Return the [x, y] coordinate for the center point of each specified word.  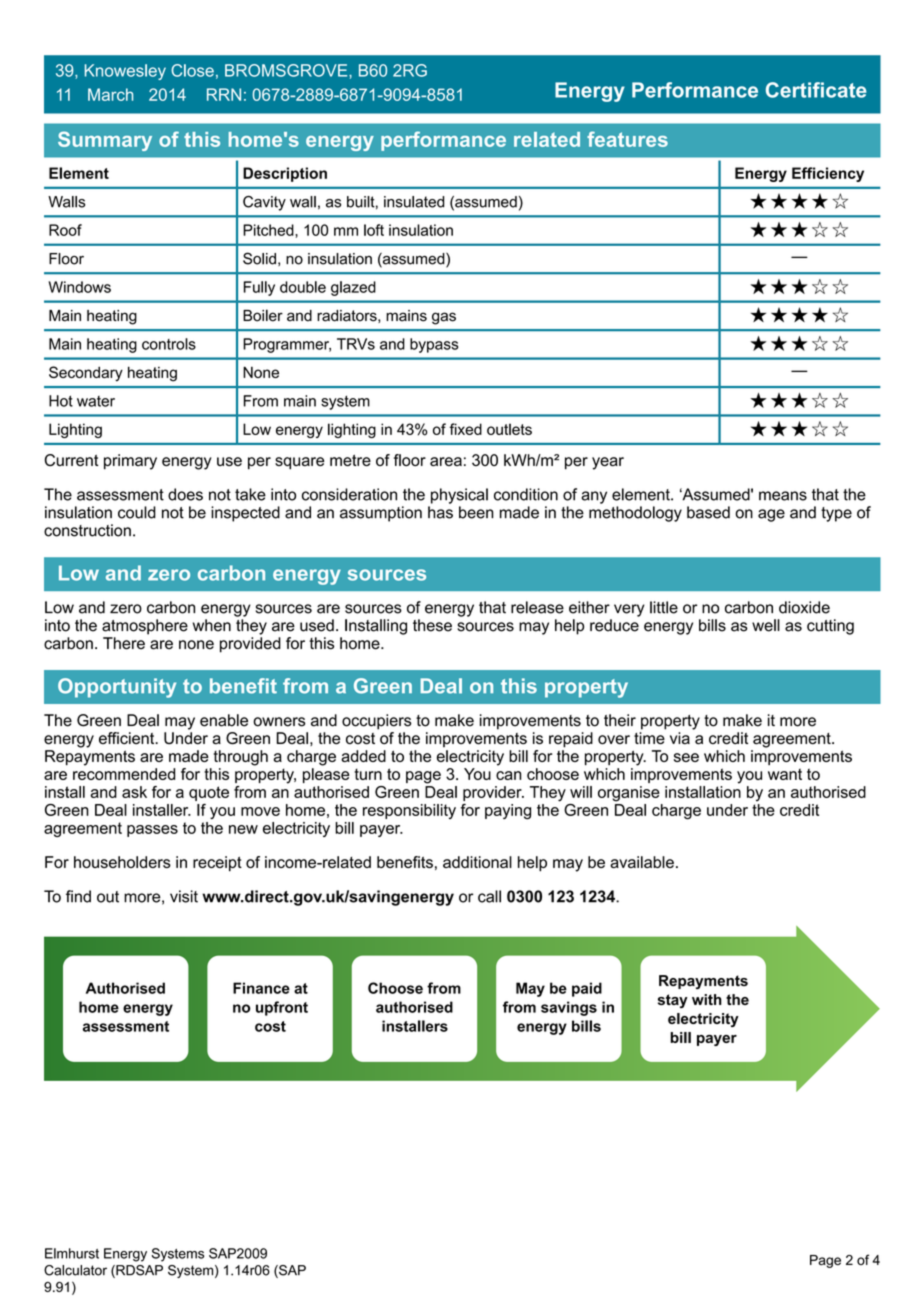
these [432, 625]
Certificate [816, 90]
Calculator [75, 1270]
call [489, 896]
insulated [414, 202]
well [766, 625]
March [110, 94]
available [642, 862]
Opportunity [117, 688]
